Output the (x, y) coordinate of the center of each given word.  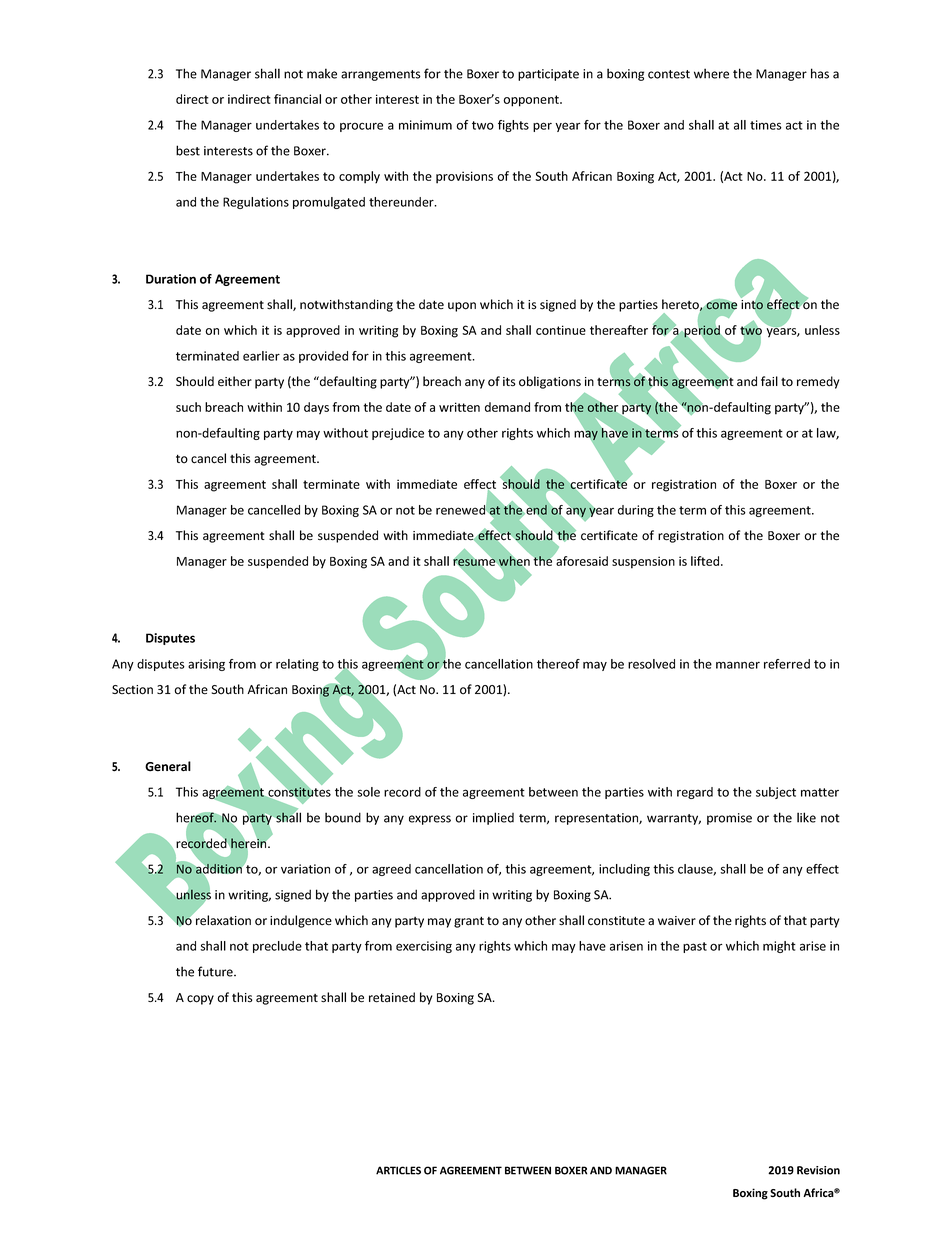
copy (200, 1000)
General (168, 766)
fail (769, 381)
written (459, 407)
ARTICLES (398, 1170)
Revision (818, 1170)
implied (493, 818)
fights (513, 126)
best (188, 150)
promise (729, 819)
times (766, 125)
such (188, 407)
